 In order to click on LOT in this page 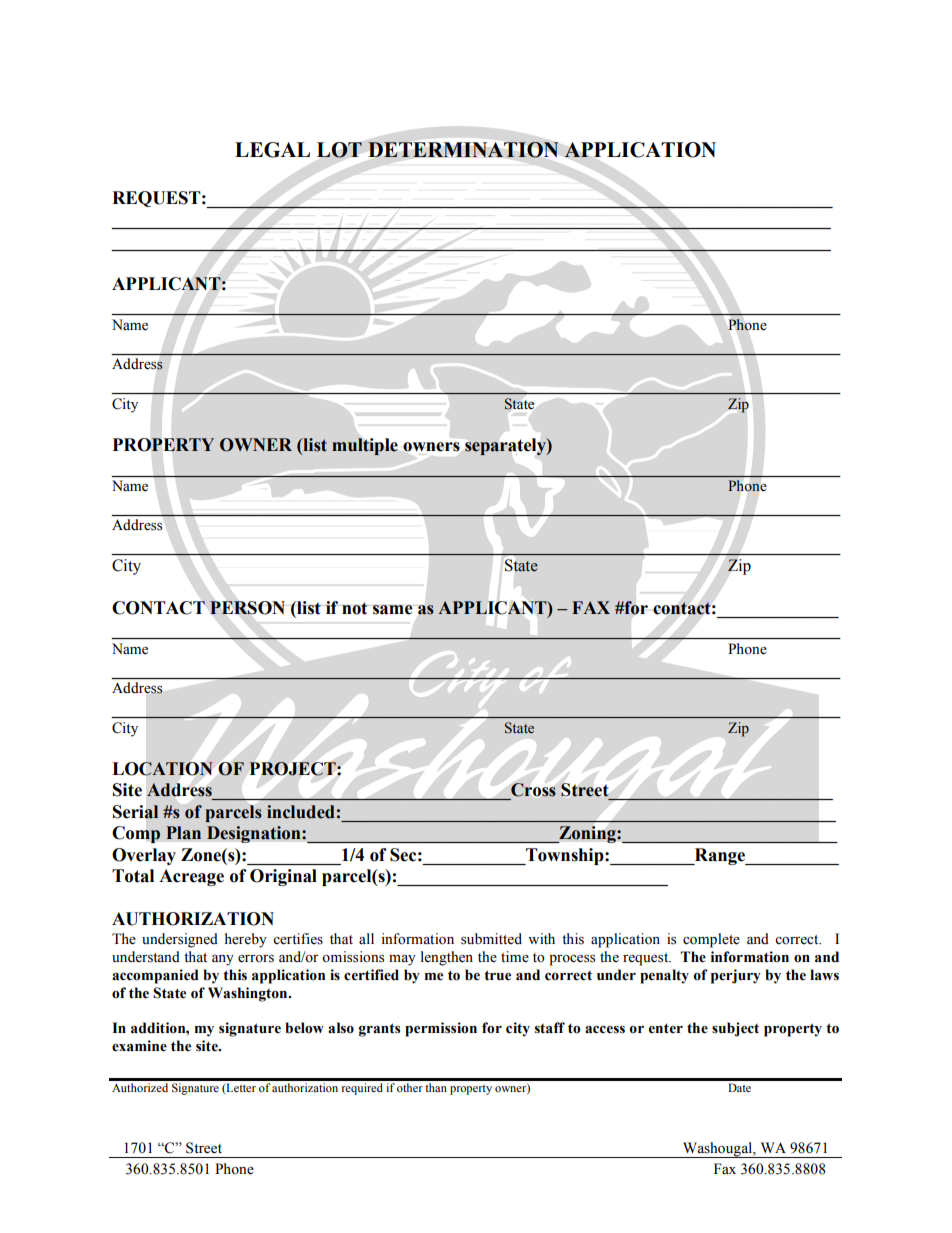, I will do `click(339, 150)`.
